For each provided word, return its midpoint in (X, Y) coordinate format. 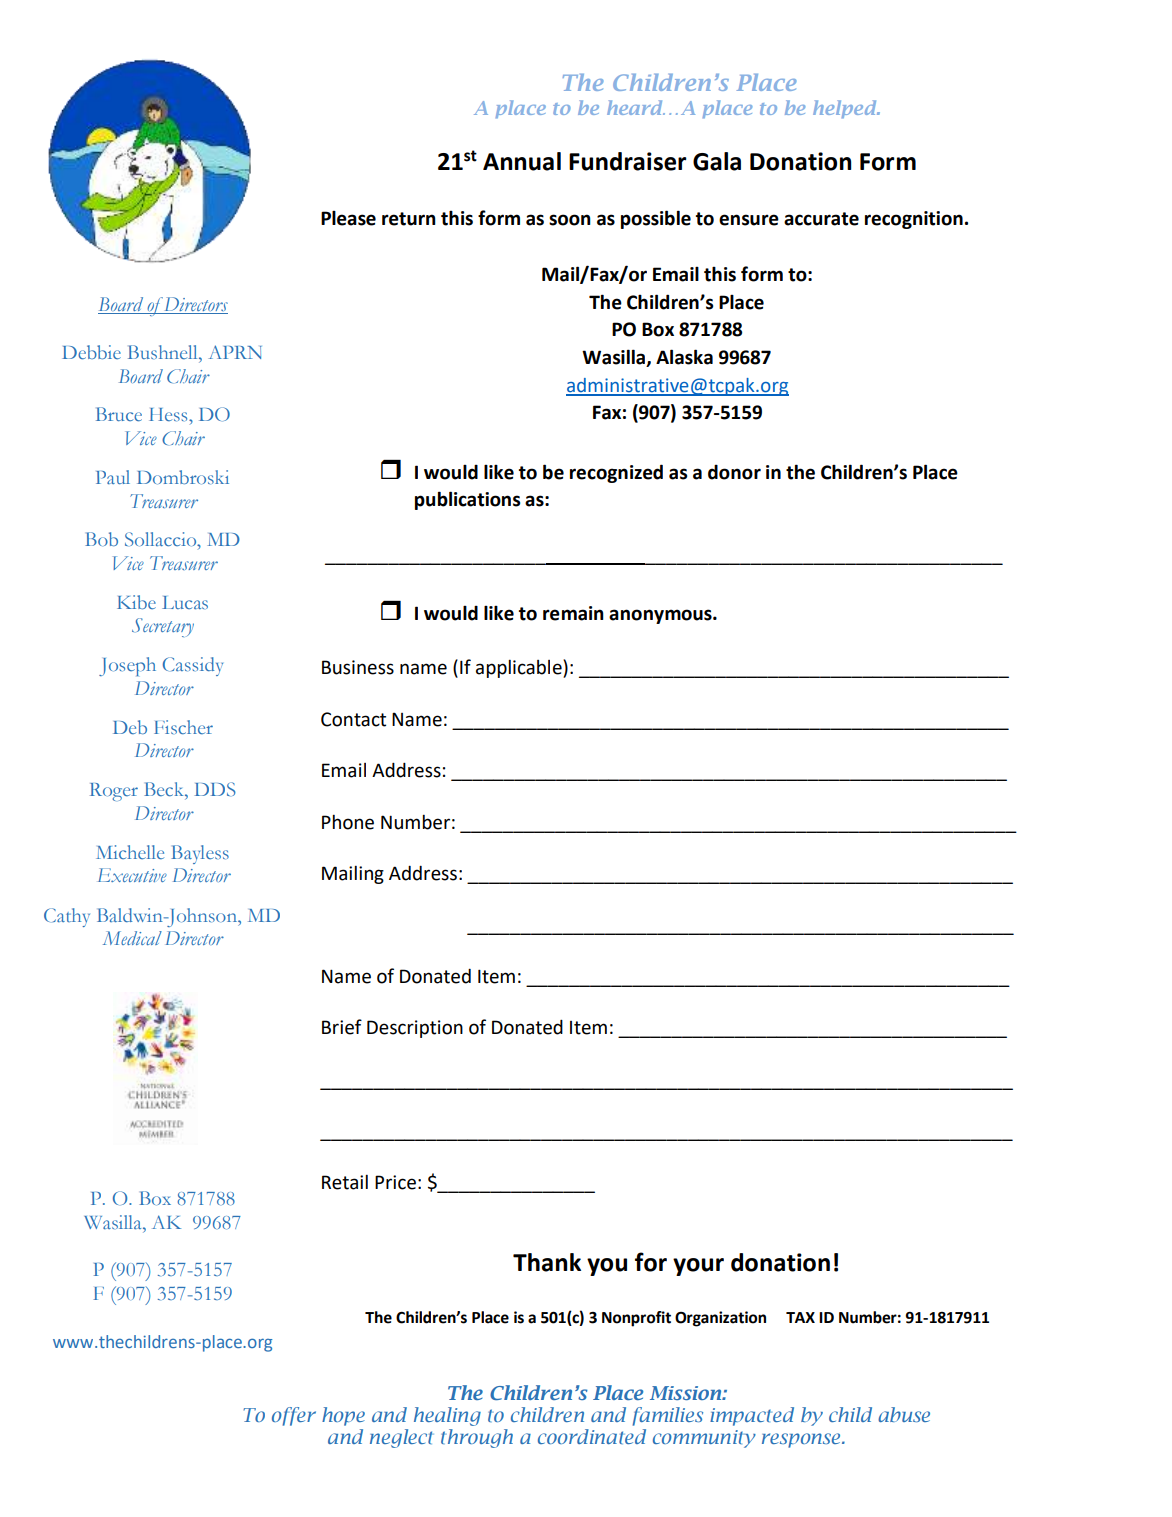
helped (846, 109)
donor (734, 472)
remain (573, 613)
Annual (522, 161)
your (698, 1267)
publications (467, 500)
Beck (165, 789)
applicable (520, 668)
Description (415, 1029)
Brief (342, 1027)
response (802, 1440)
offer (294, 1416)
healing (447, 1416)
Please (348, 218)
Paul (113, 477)
